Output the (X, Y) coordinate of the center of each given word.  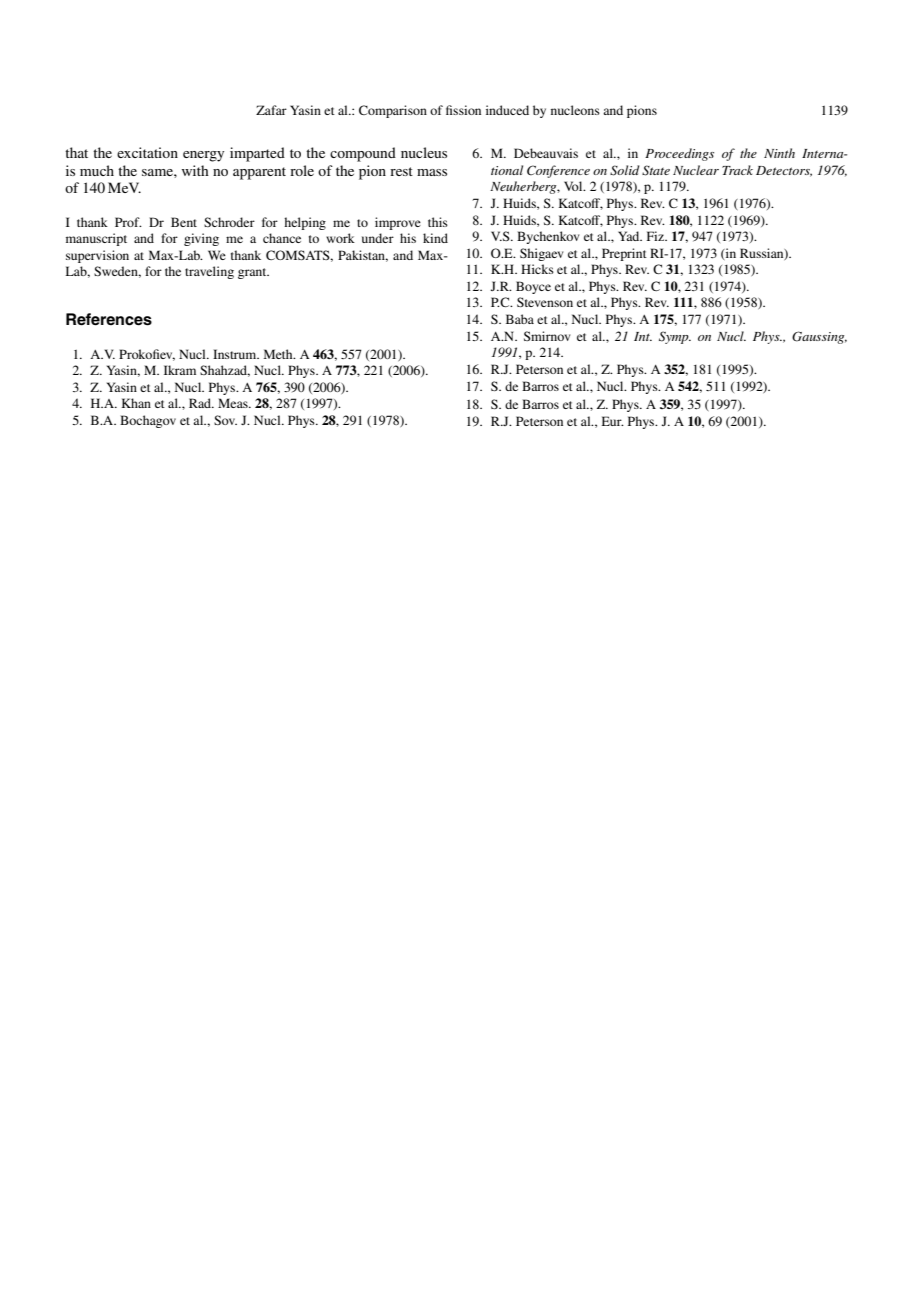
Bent (184, 222)
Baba (520, 319)
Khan (136, 403)
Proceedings (679, 154)
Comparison (393, 111)
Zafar (271, 110)
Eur (613, 421)
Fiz (656, 236)
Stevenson (545, 302)
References (109, 319)
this (438, 222)
